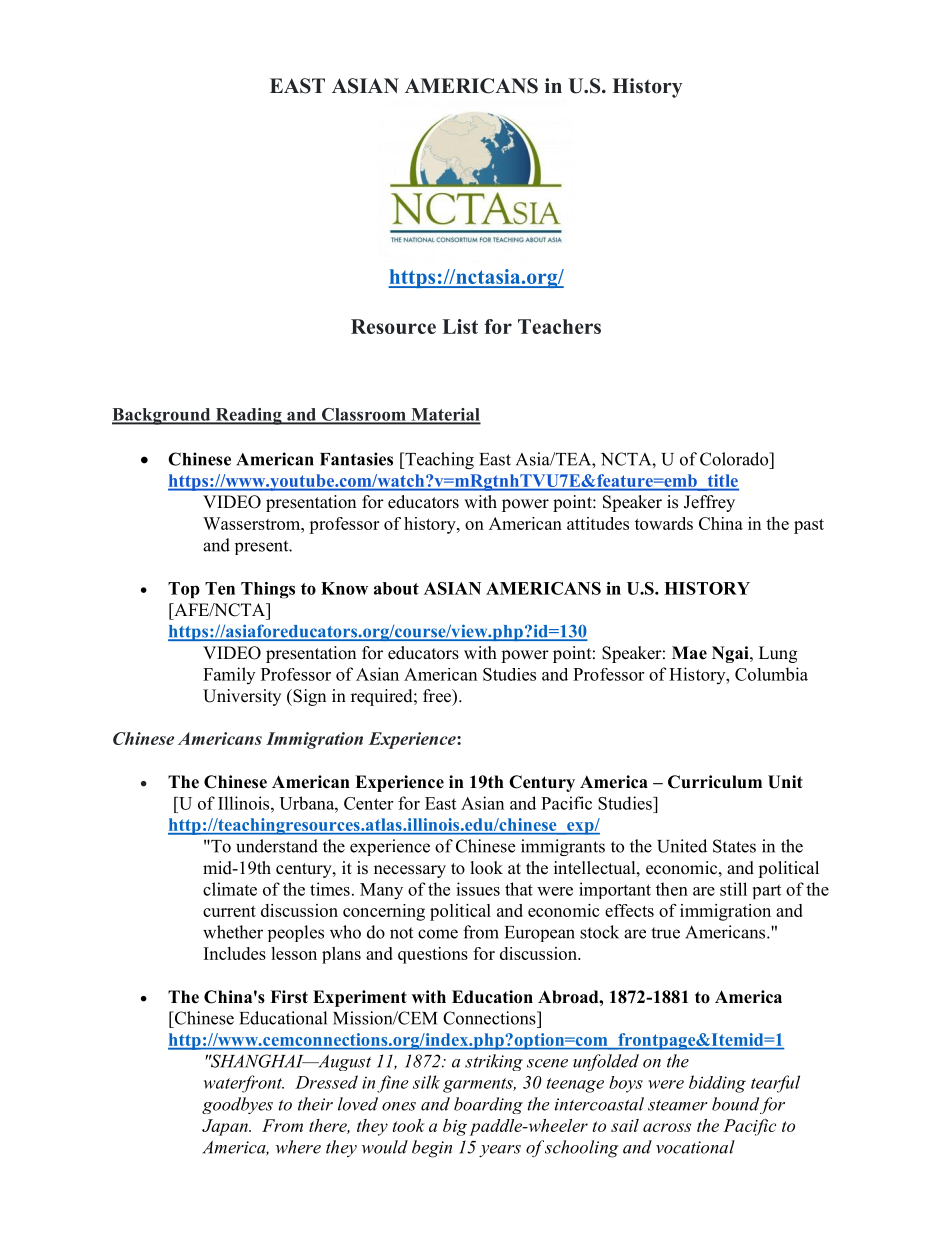 Image resolution: width=952 pixels, height=1233 pixels. I want to click on about, so click(396, 588).
